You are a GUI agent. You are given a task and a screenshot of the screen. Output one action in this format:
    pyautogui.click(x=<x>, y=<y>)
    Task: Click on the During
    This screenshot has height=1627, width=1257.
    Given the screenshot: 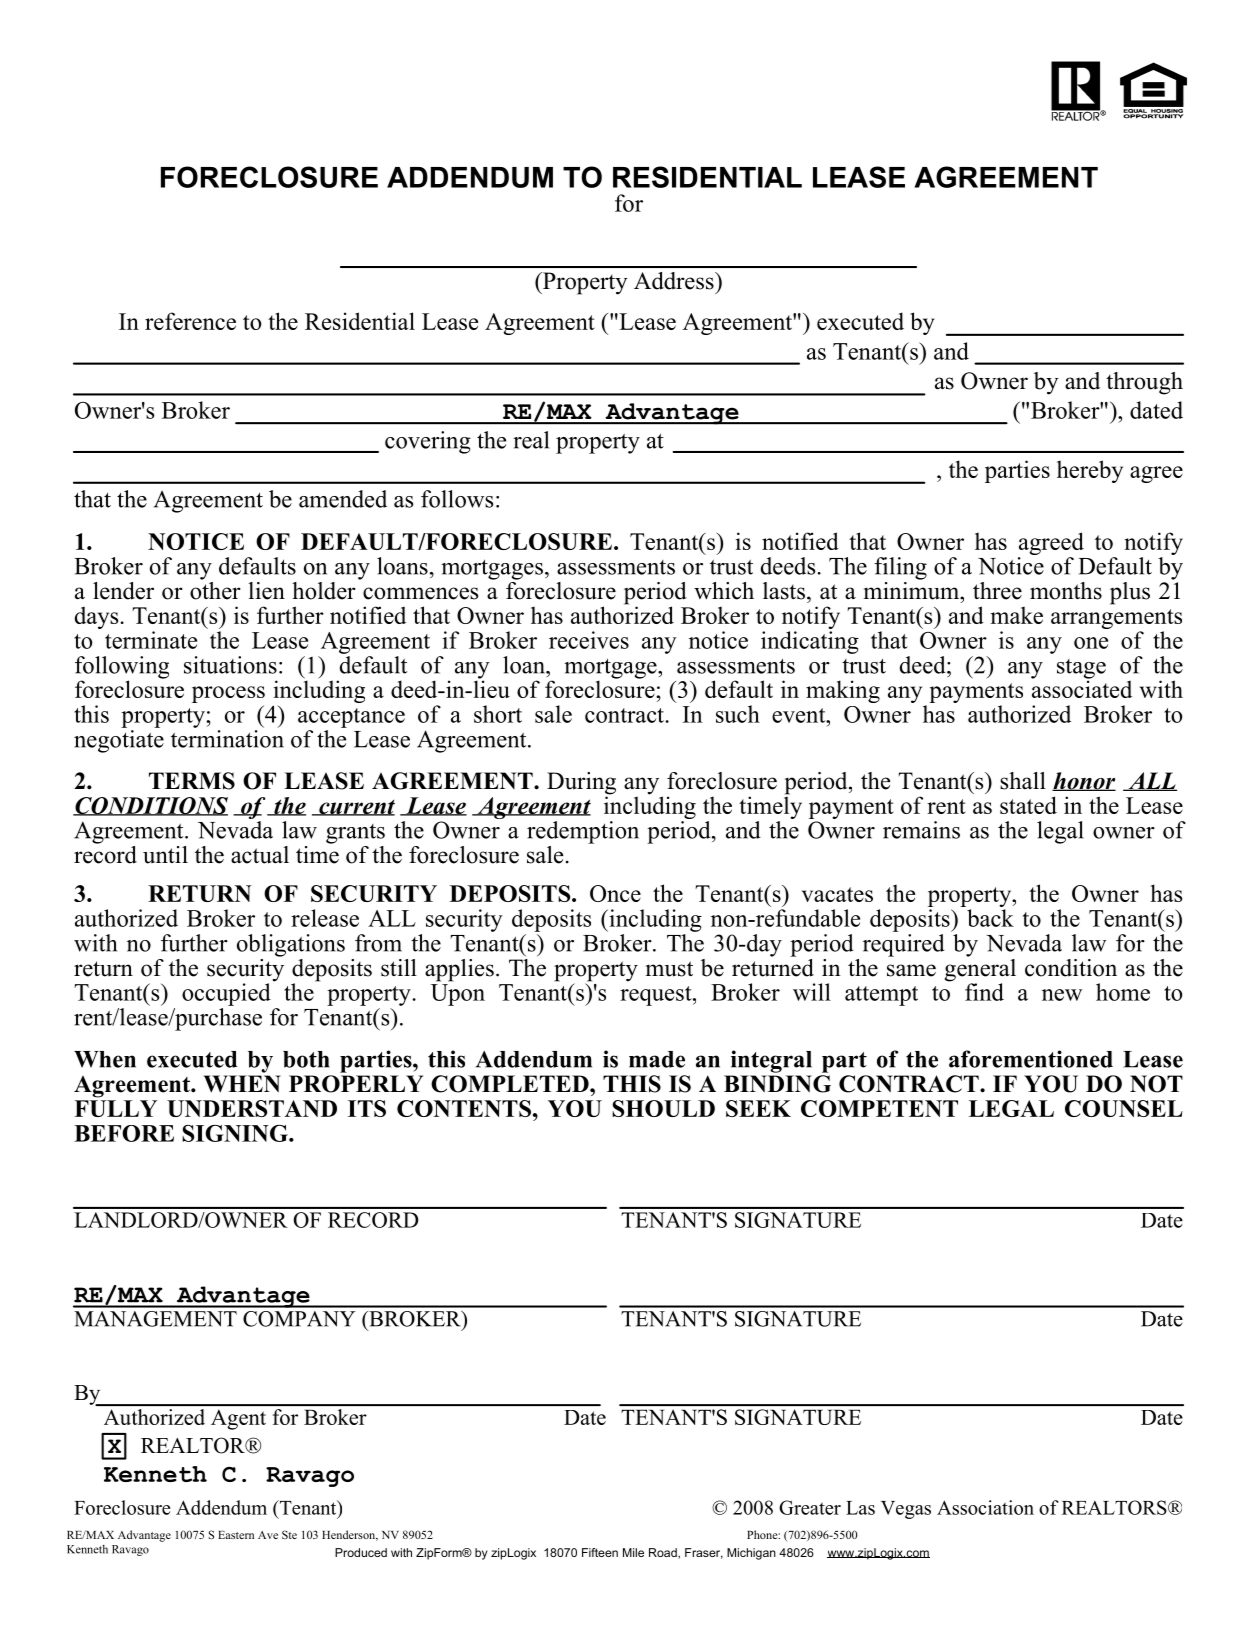 What is the action you would take?
    pyautogui.click(x=581, y=784)
